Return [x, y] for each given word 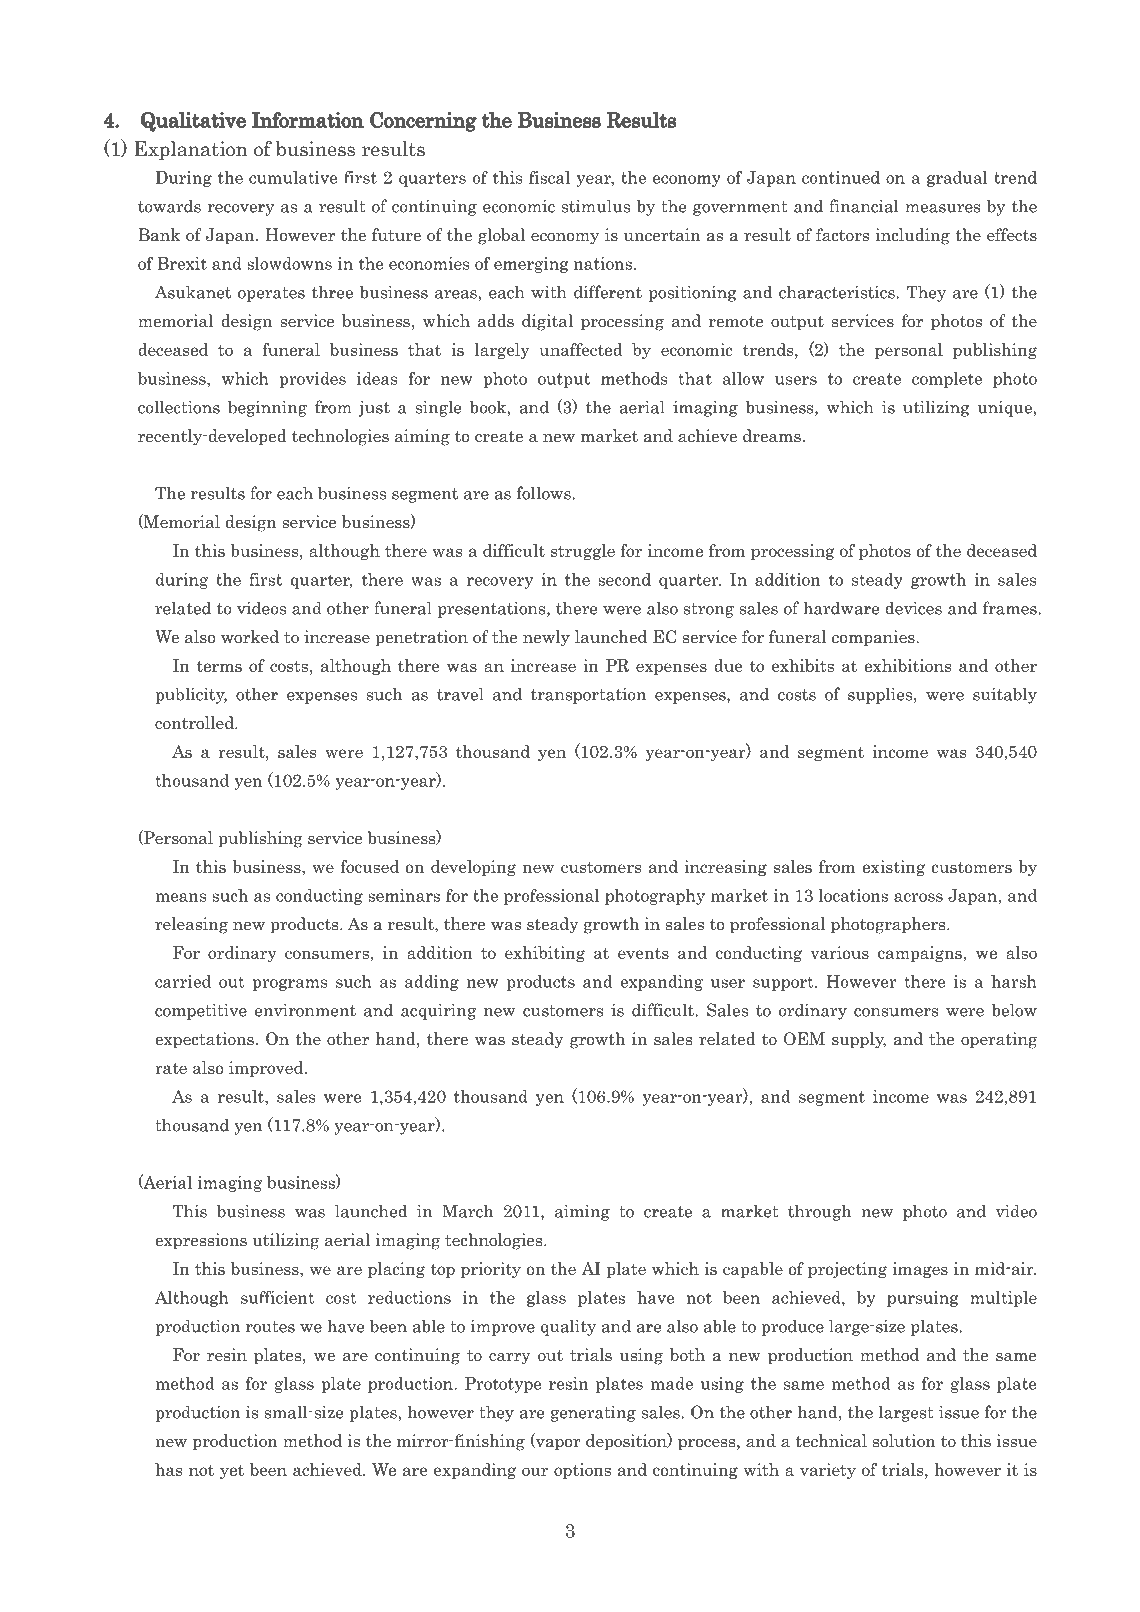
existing [893, 868]
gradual [957, 179]
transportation [588, 695]
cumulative [293, 177]
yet [232, 1471]
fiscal [549, 177]
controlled [195, 723]
